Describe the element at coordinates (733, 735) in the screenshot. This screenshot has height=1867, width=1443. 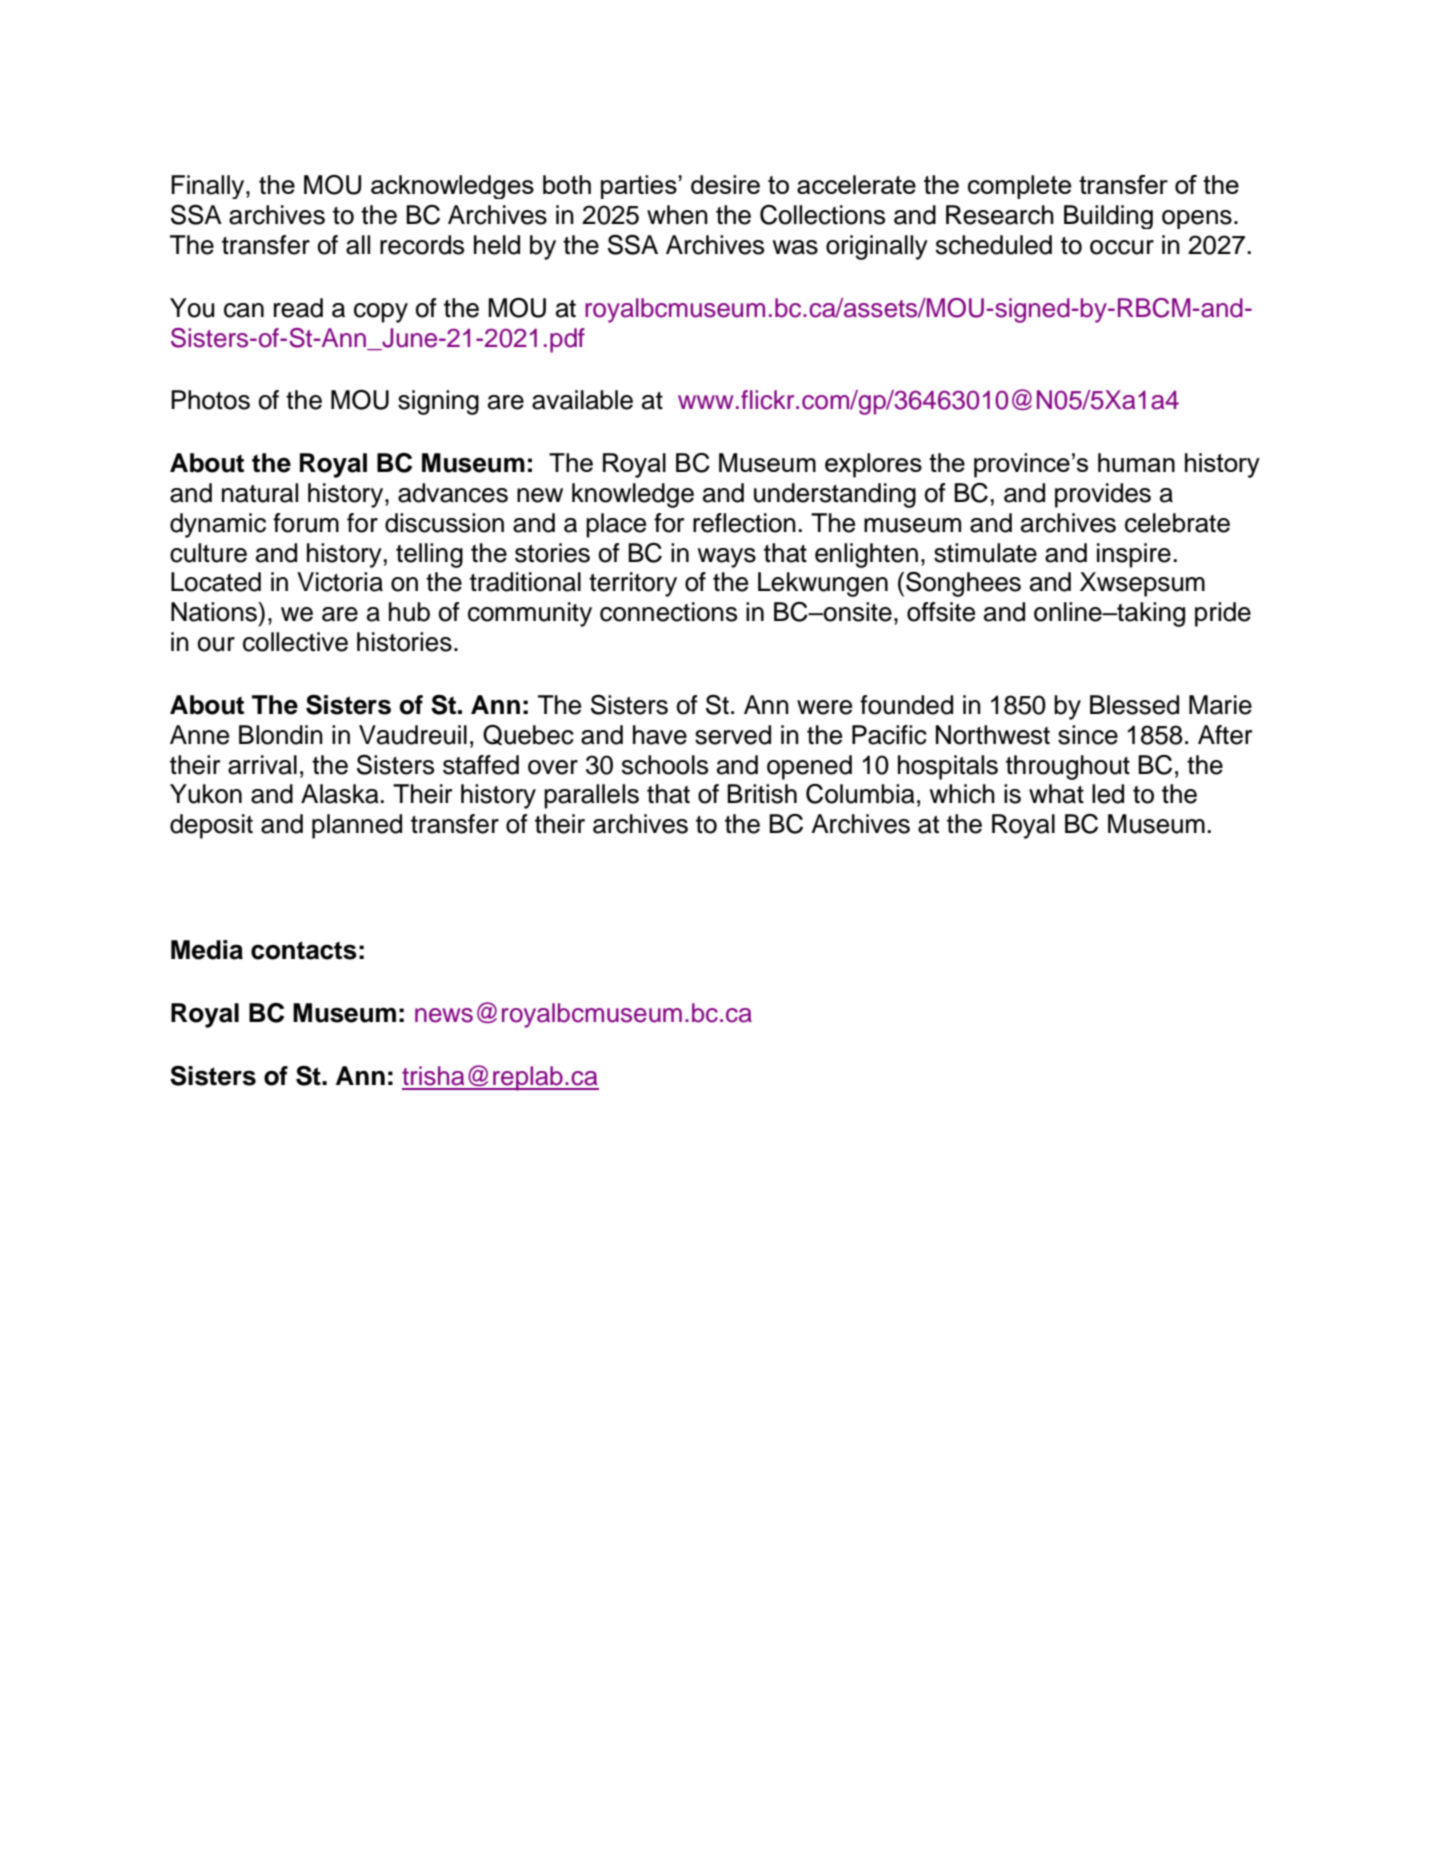
I see `served` at that location.
